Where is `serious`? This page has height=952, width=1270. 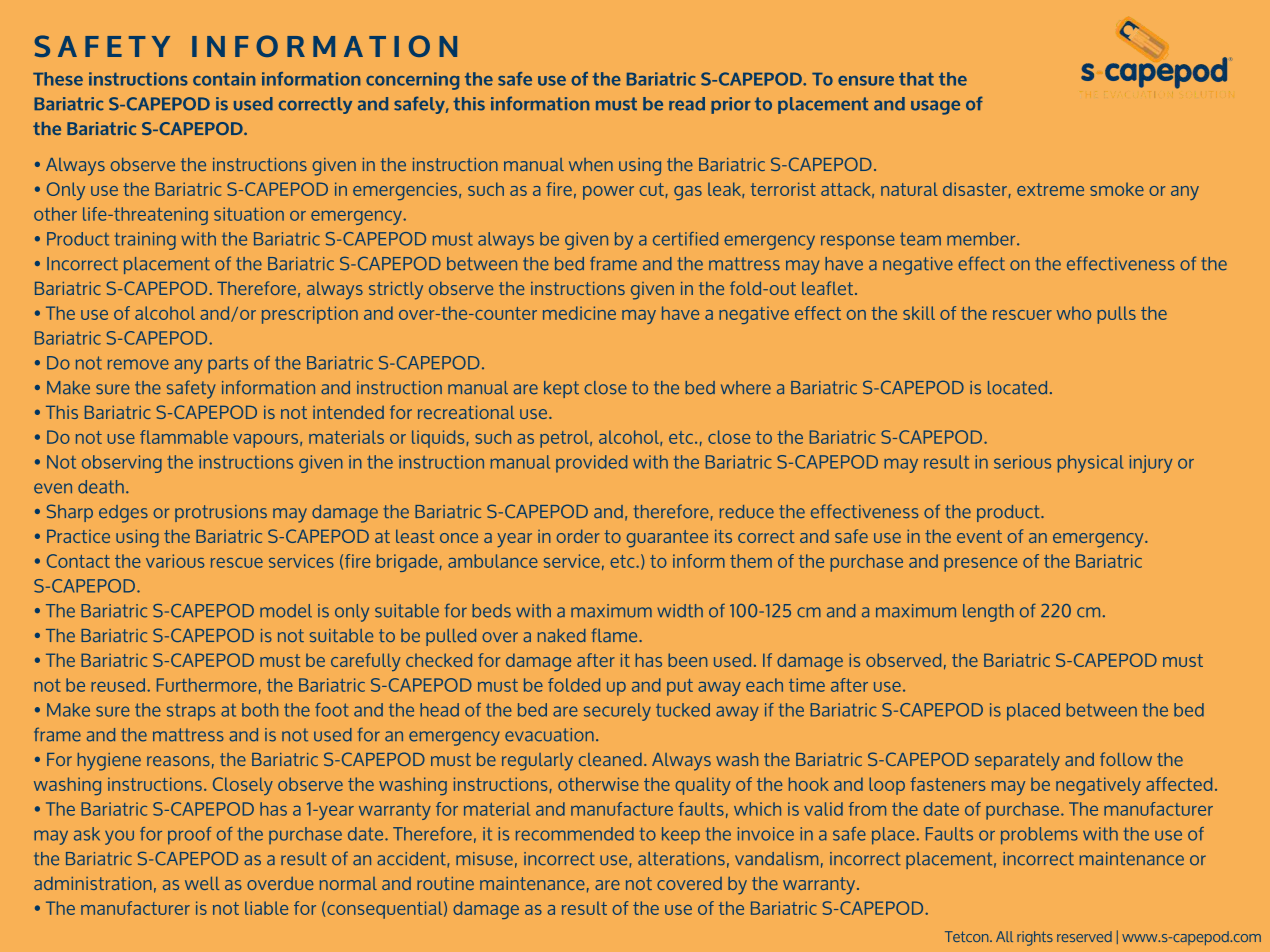 serious is located at coordinates (1022, 462).
